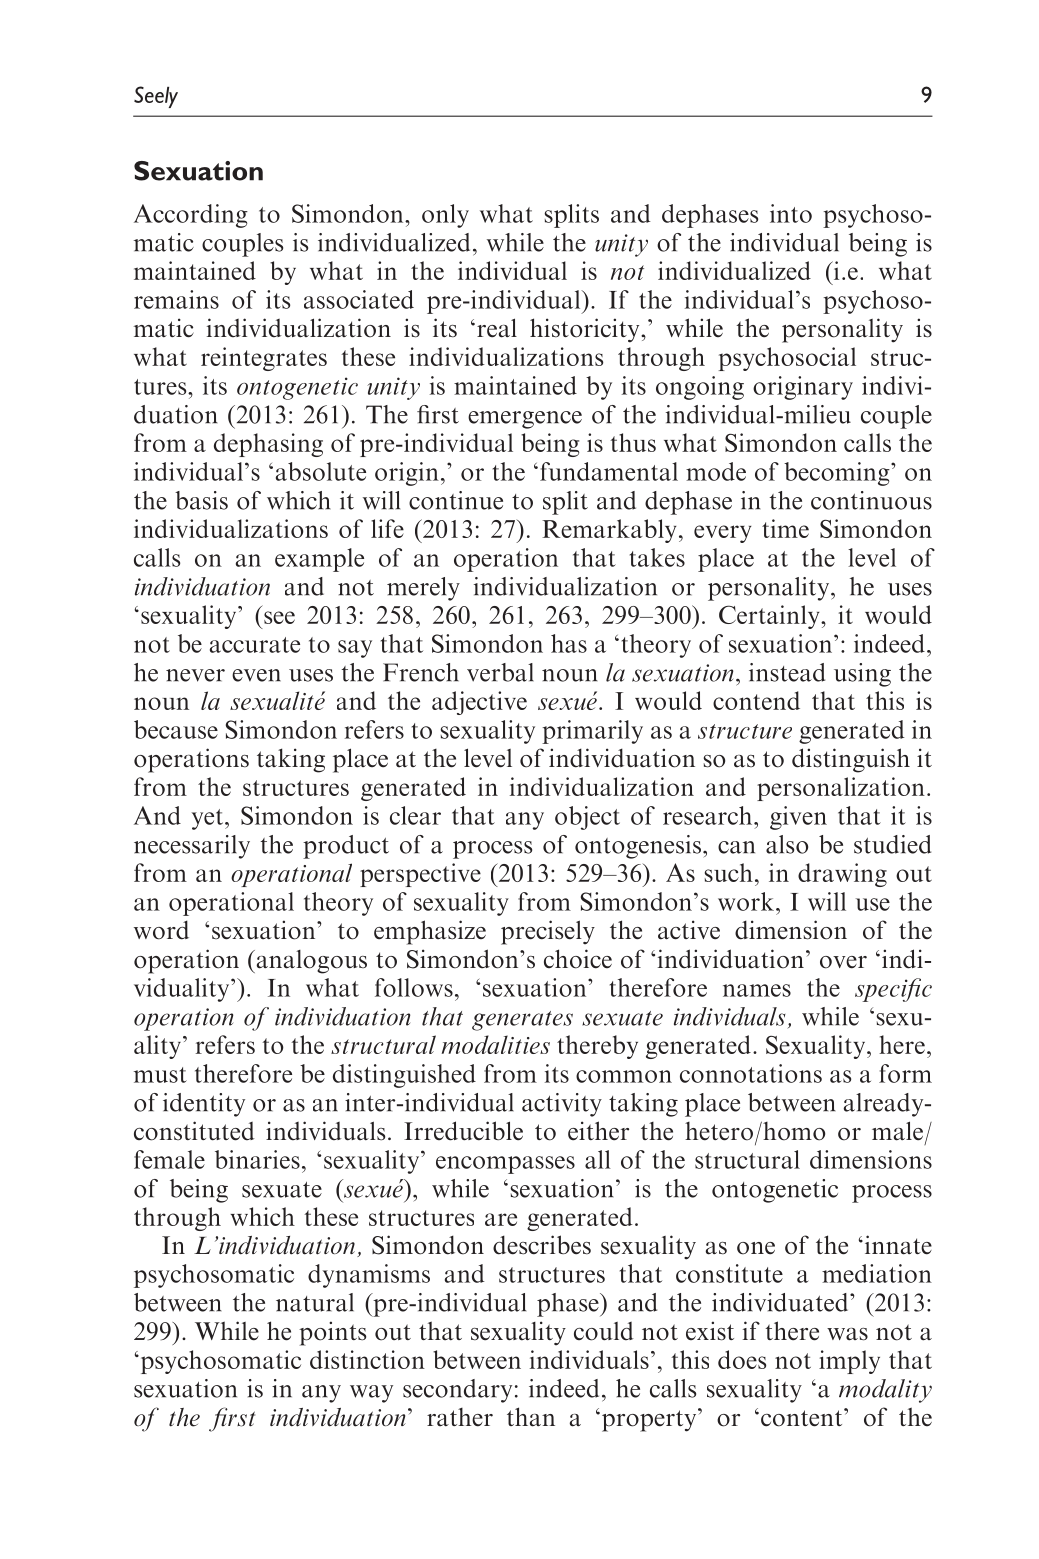 The width and height of the screenshot is (1039, 1559). Describe the element at coordinates (609, 531) in the screenshot. I see `Remarkably` at that location.
